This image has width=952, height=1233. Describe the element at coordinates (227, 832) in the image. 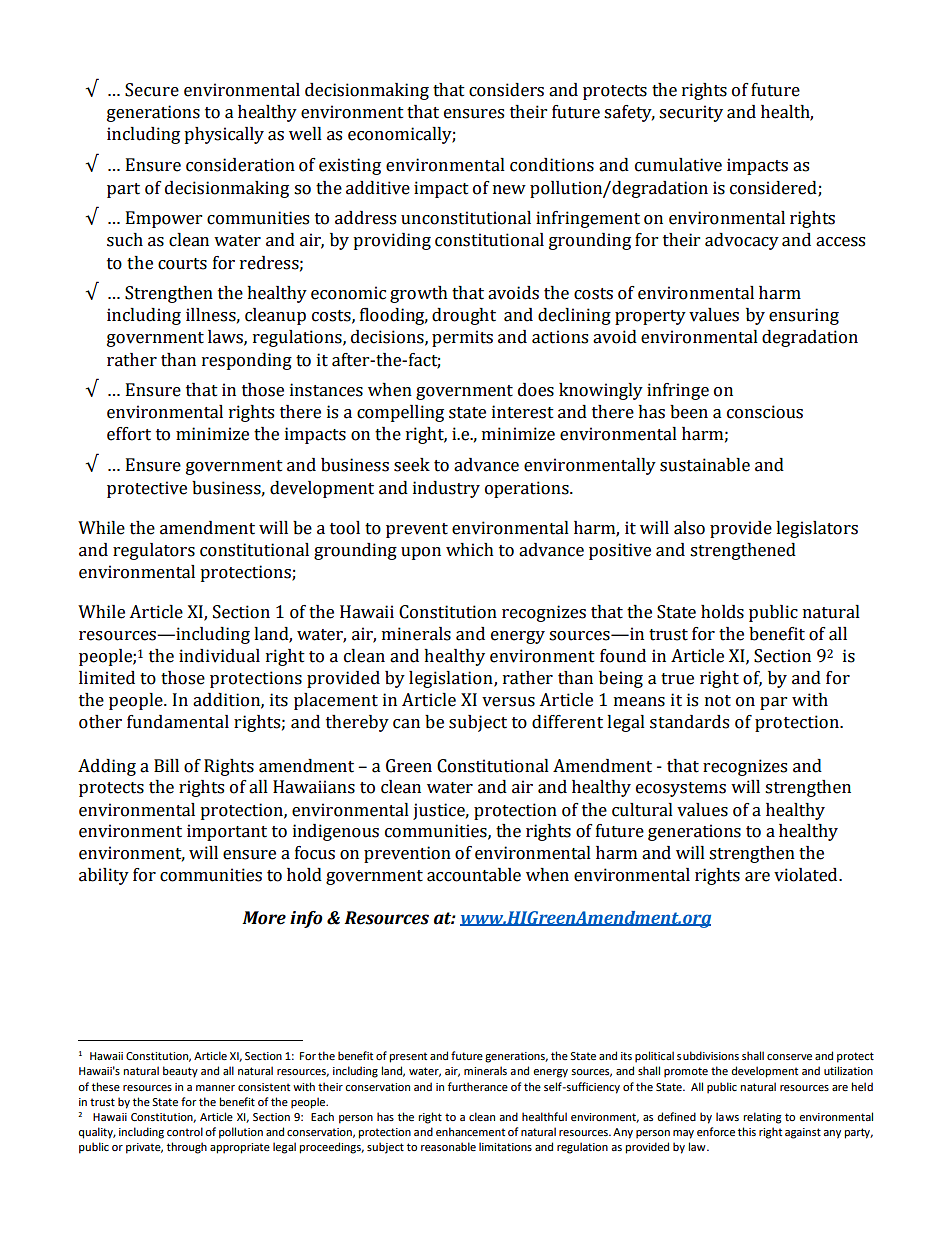

I see `important` at that location.
